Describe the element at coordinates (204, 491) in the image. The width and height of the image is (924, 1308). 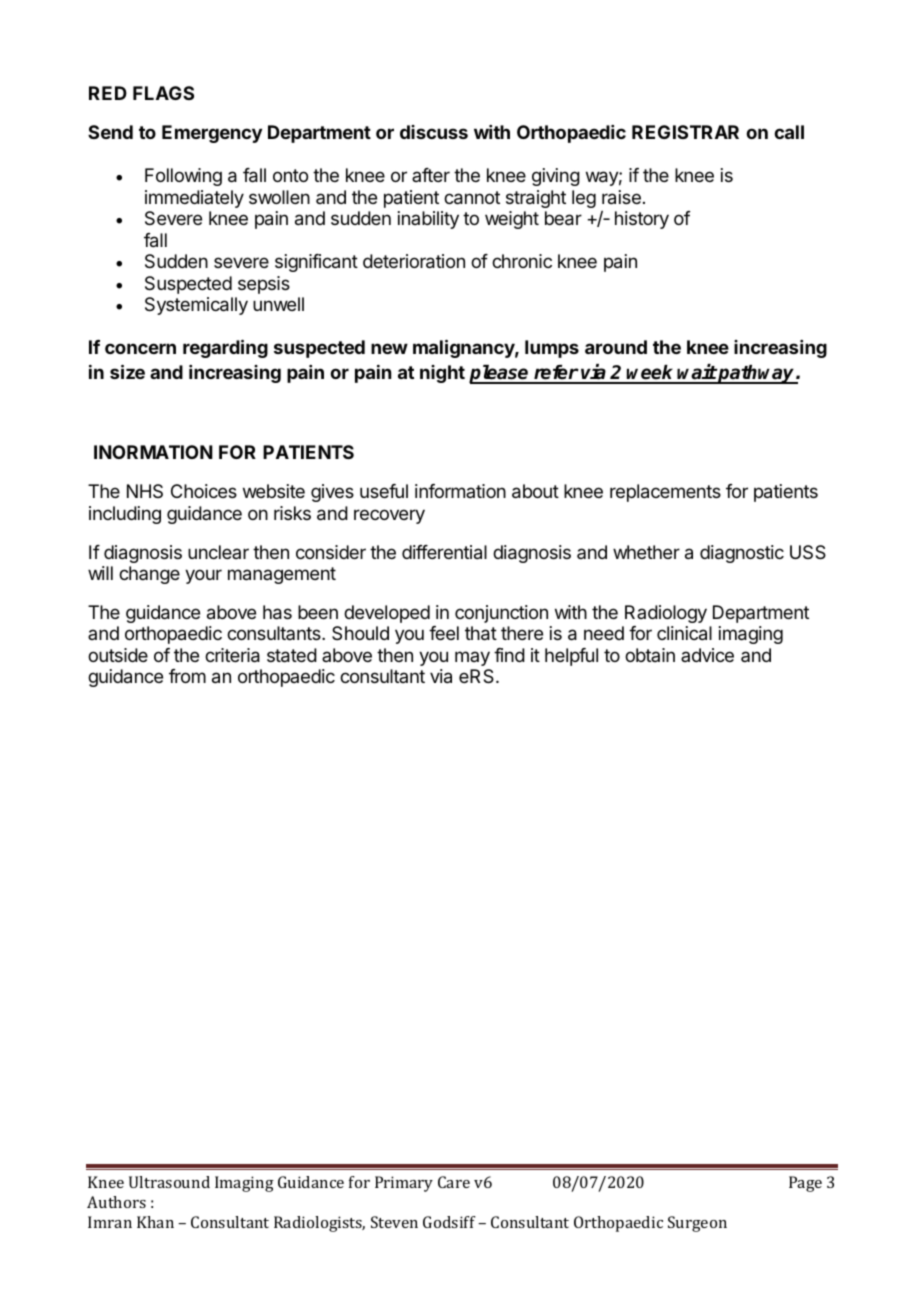
I see `Choices` at that location.
